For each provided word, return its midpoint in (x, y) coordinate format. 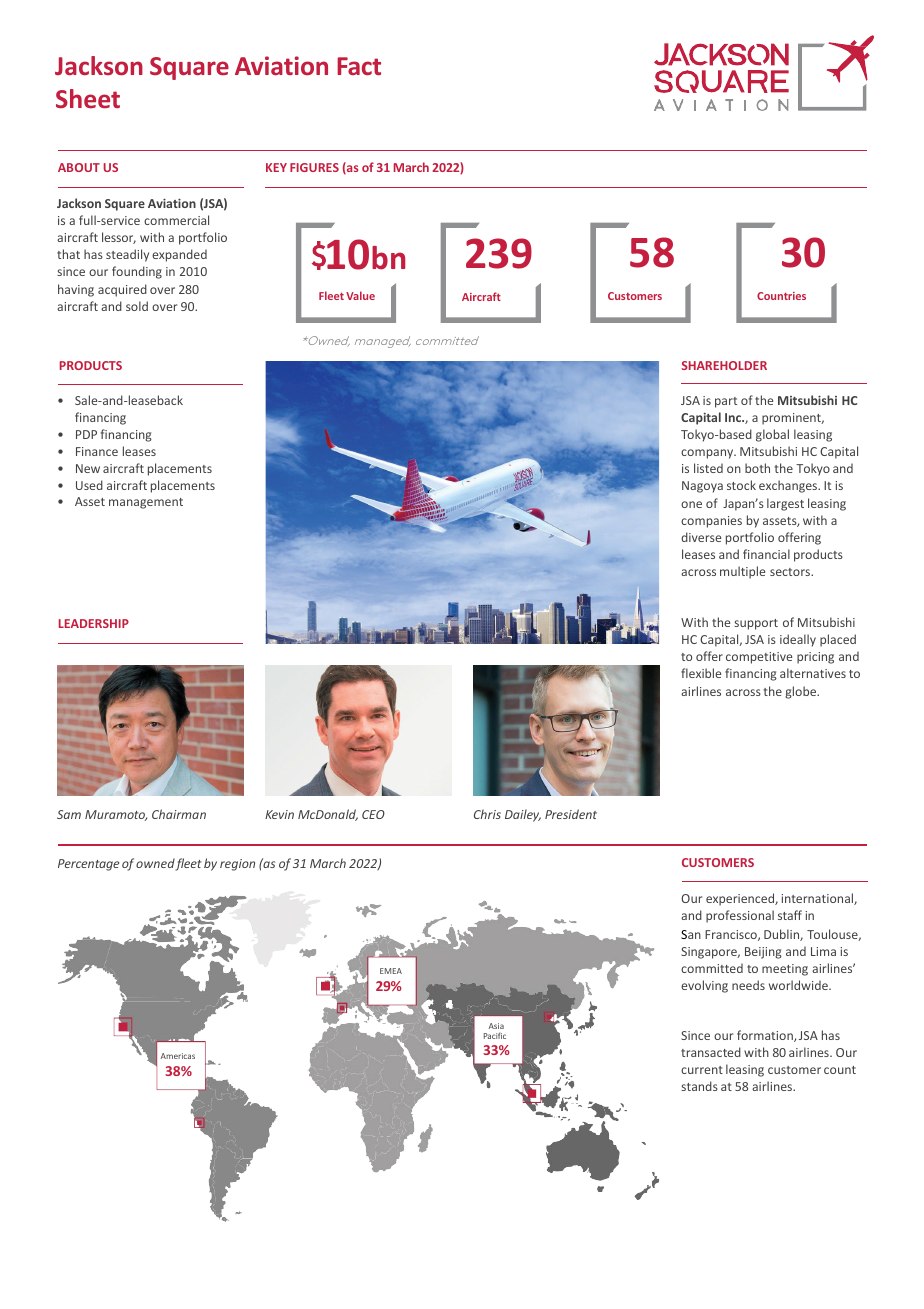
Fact (359, 66)
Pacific (495, 1035)
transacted (711, 1052)
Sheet (88, 98)
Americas (178, 1056)
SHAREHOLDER (724, 365)
